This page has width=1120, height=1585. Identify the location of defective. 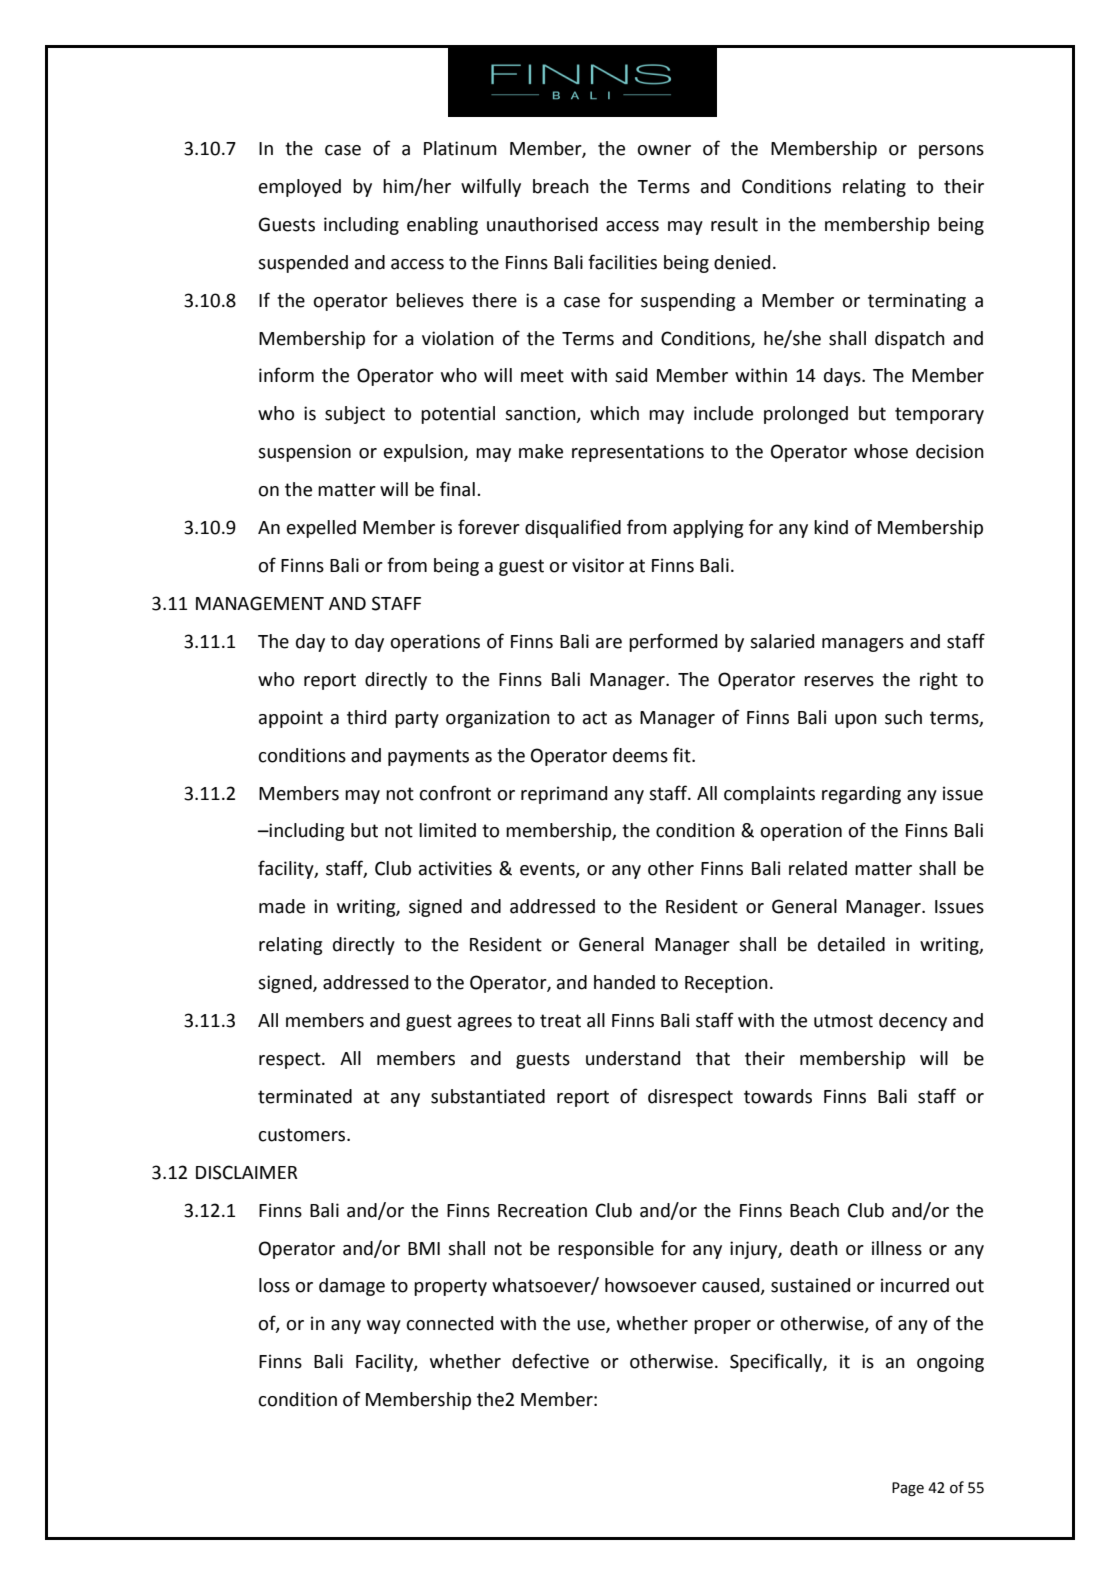
(550, 1361).
